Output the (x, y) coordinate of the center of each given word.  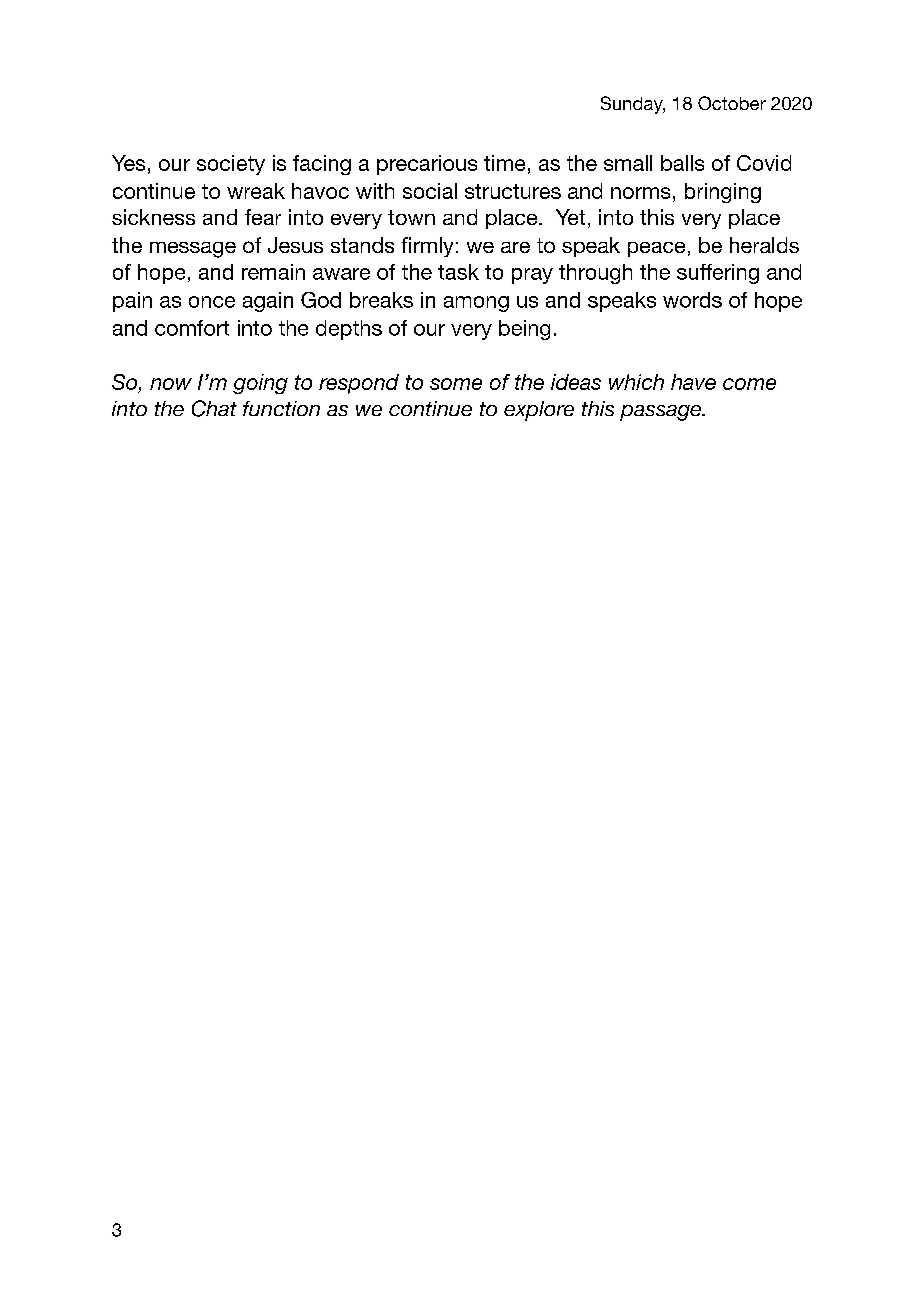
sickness (153, 217)
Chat (214, 408)
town (411, 217)
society (231, 165)
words (692, 300)
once (212, 302)
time (504, 163)
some (456, 384)
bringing (723, 193)
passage (661, 413)
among (476, 304)
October (732, 103)
